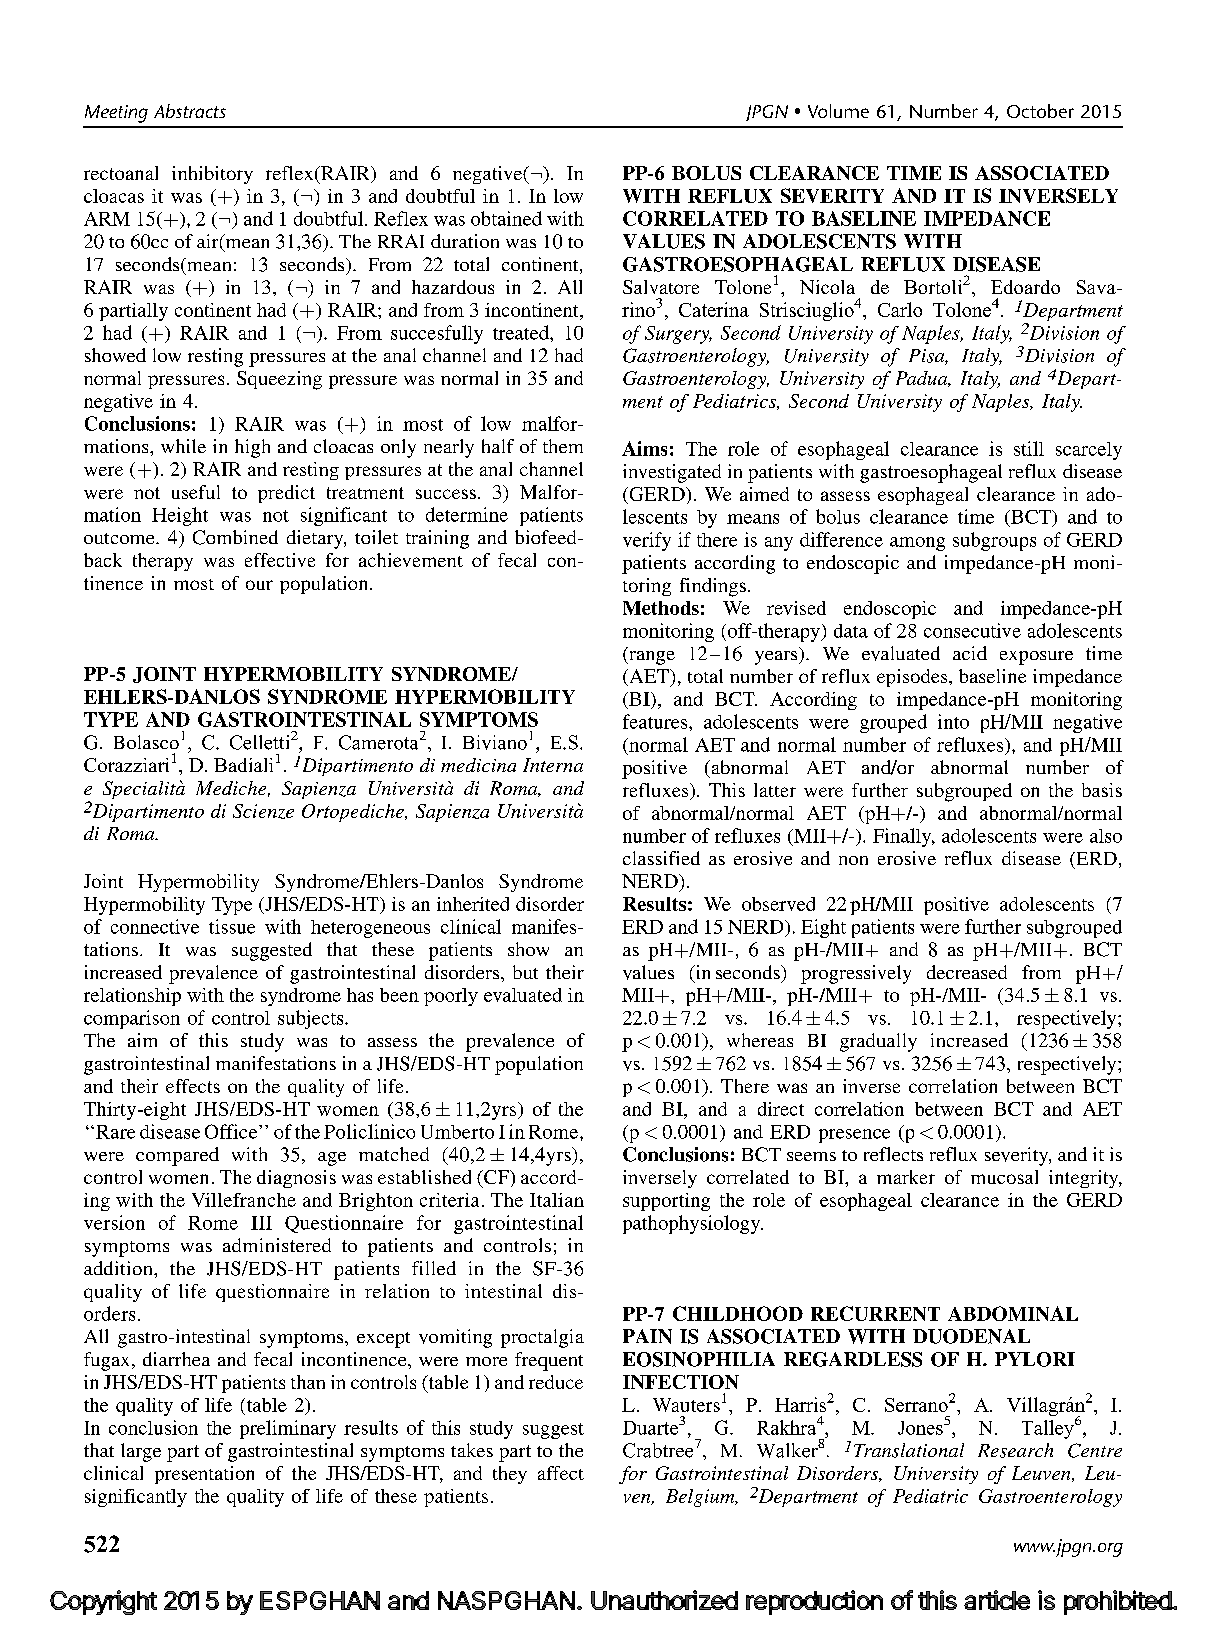  I want to click on obtained, so click(506, 218).
